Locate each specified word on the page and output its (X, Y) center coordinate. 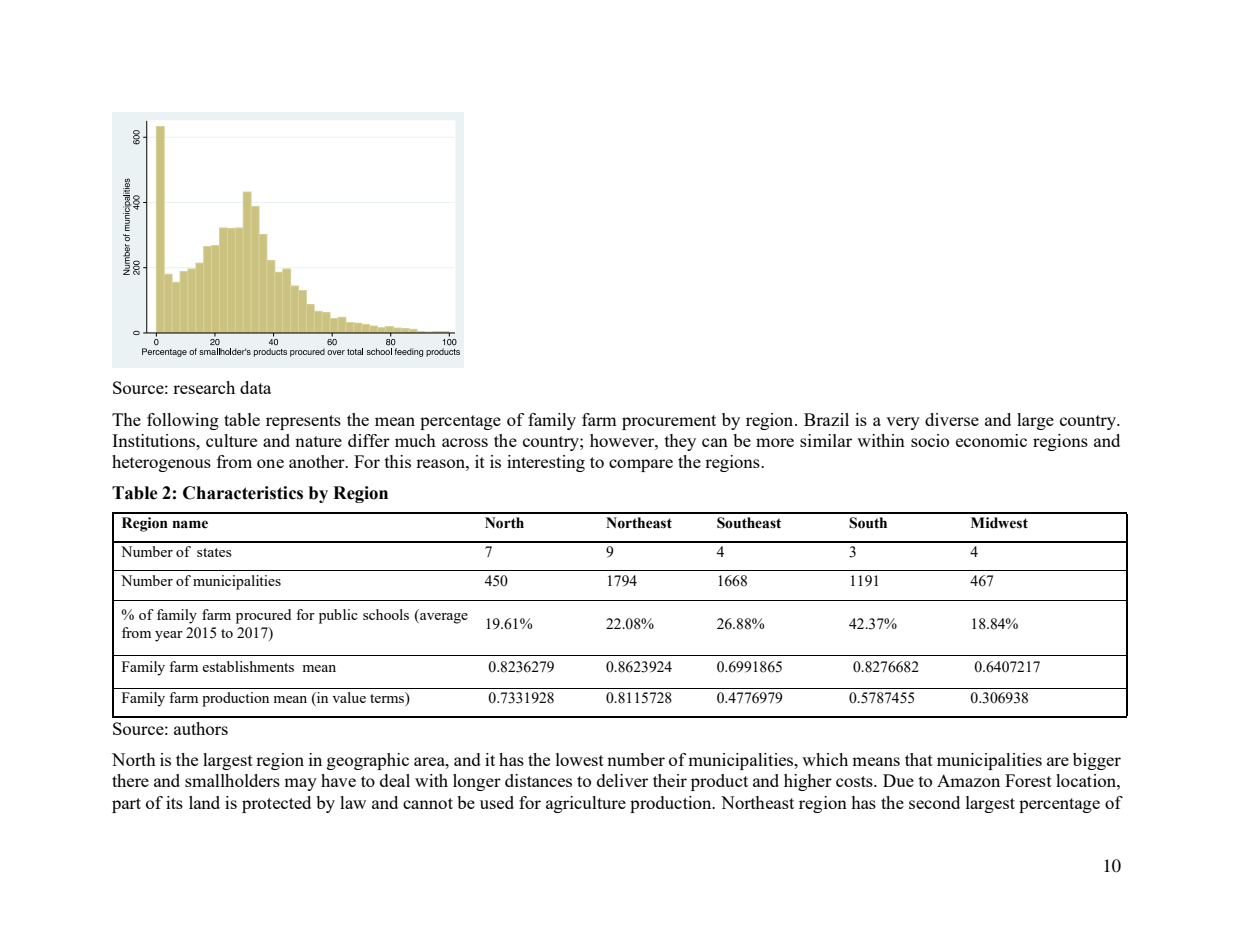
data (255, 387)
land (204, 802)
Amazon (968, 780)
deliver (622, 780)
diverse (952, 419)
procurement (669, 422)
